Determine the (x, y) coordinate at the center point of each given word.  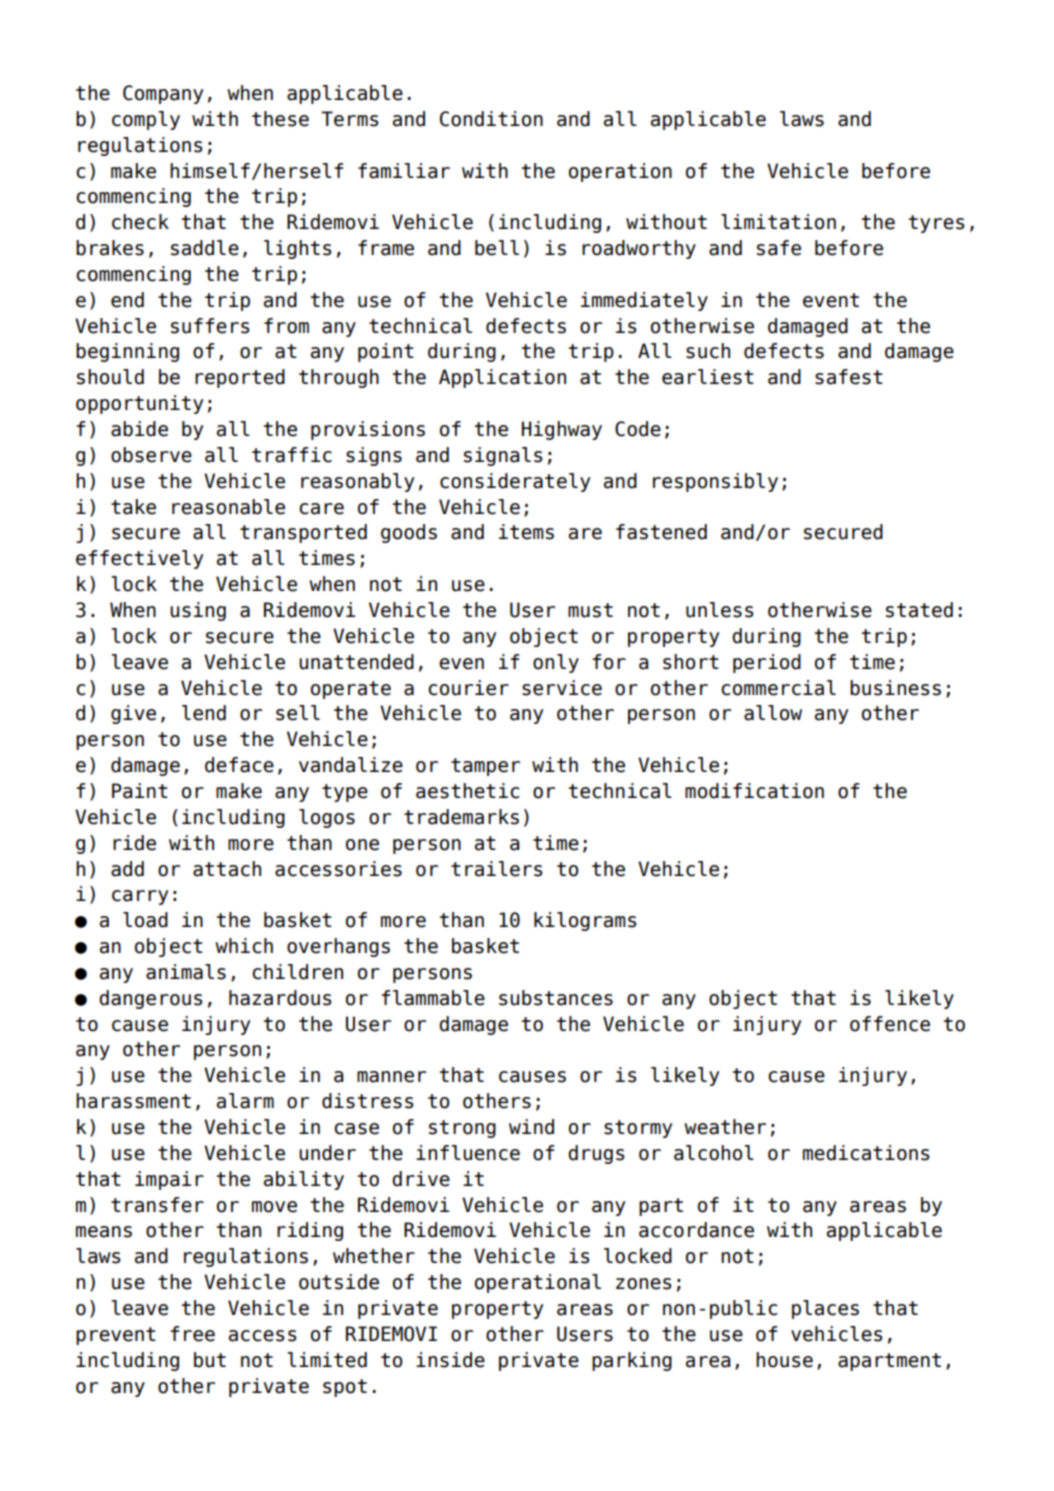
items (526, 532)
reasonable (228, 507)
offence (890, 1024)
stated (919, 610)
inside (450, 1360)
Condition (491, 119)
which (244, 946)
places (825, 1309)
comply (146, 120)
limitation (778, 222)
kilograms (585, 921)
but (210, 1360)
